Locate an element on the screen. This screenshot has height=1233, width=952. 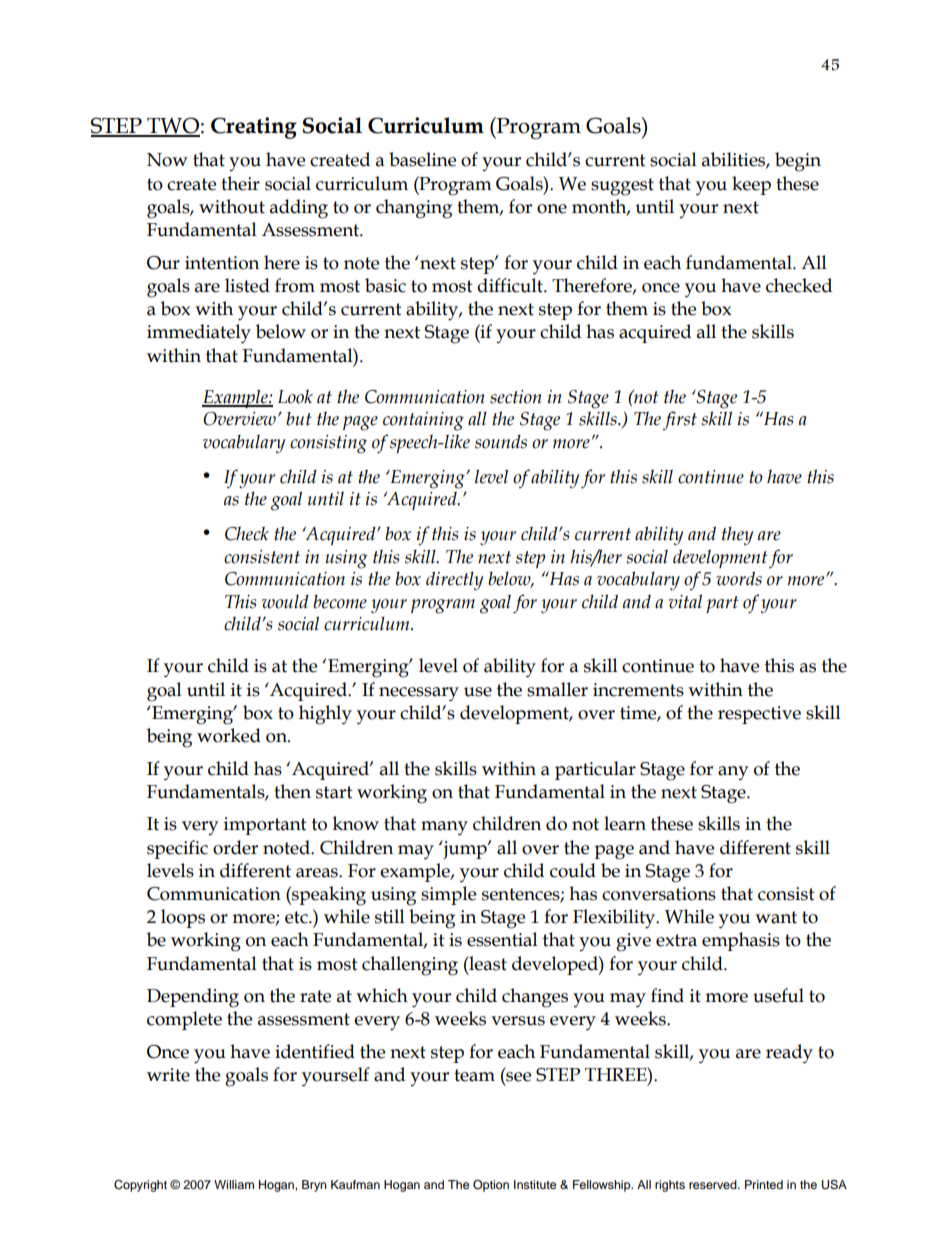
William is located at coordinates (234, 1184).
